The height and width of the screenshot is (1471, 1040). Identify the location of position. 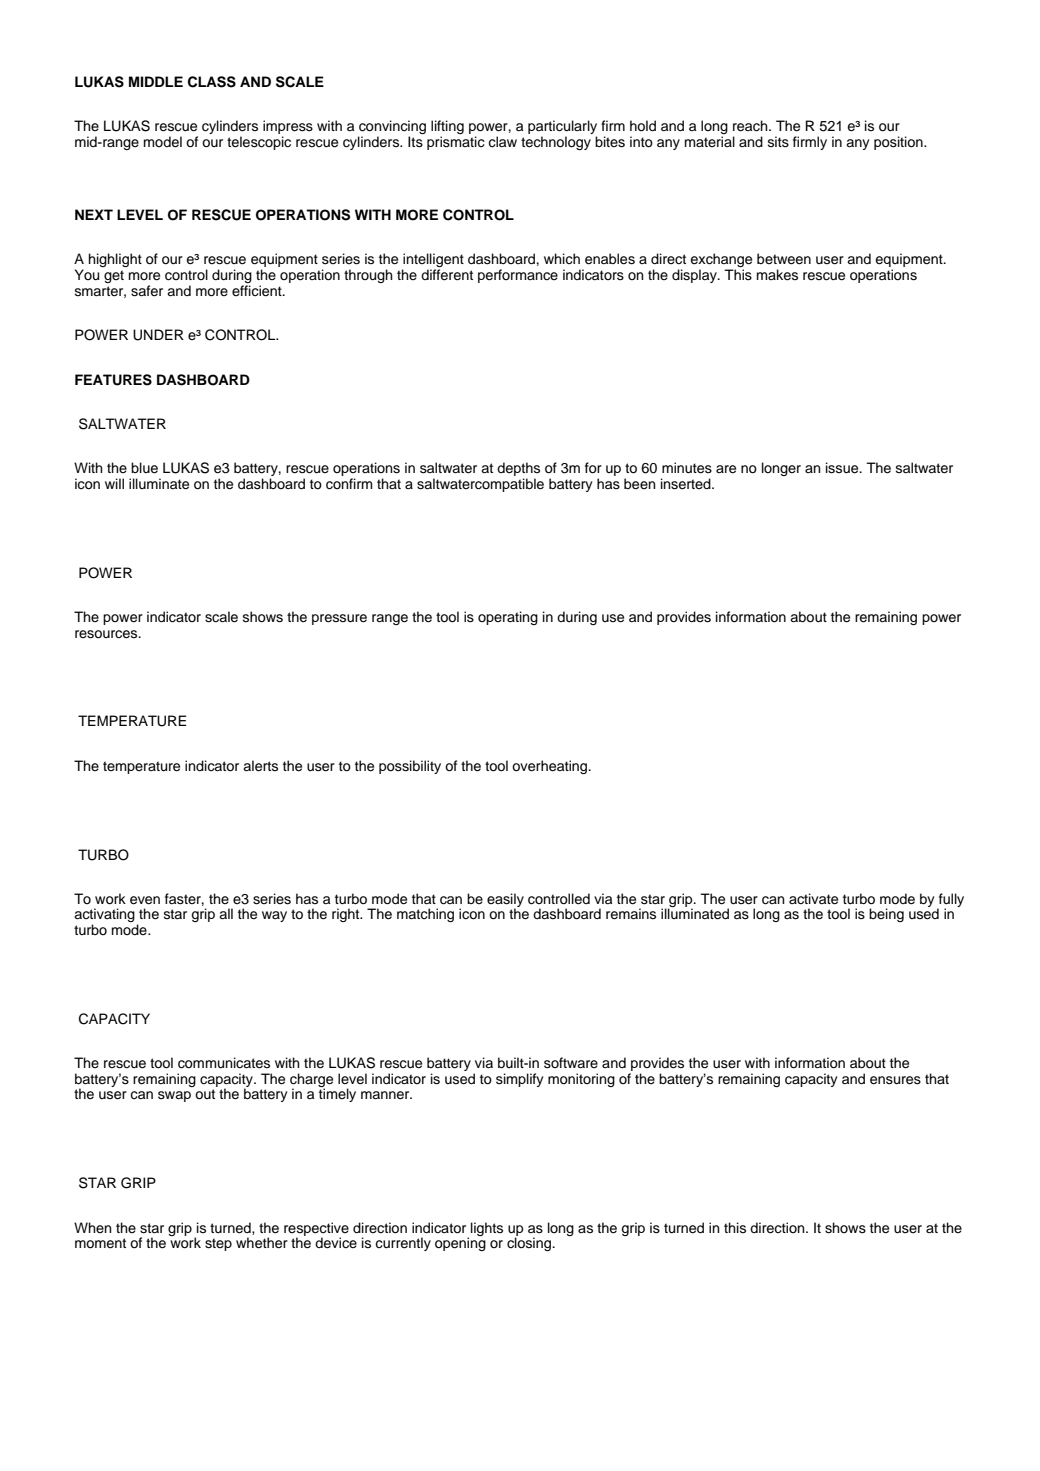
(899, 143).
